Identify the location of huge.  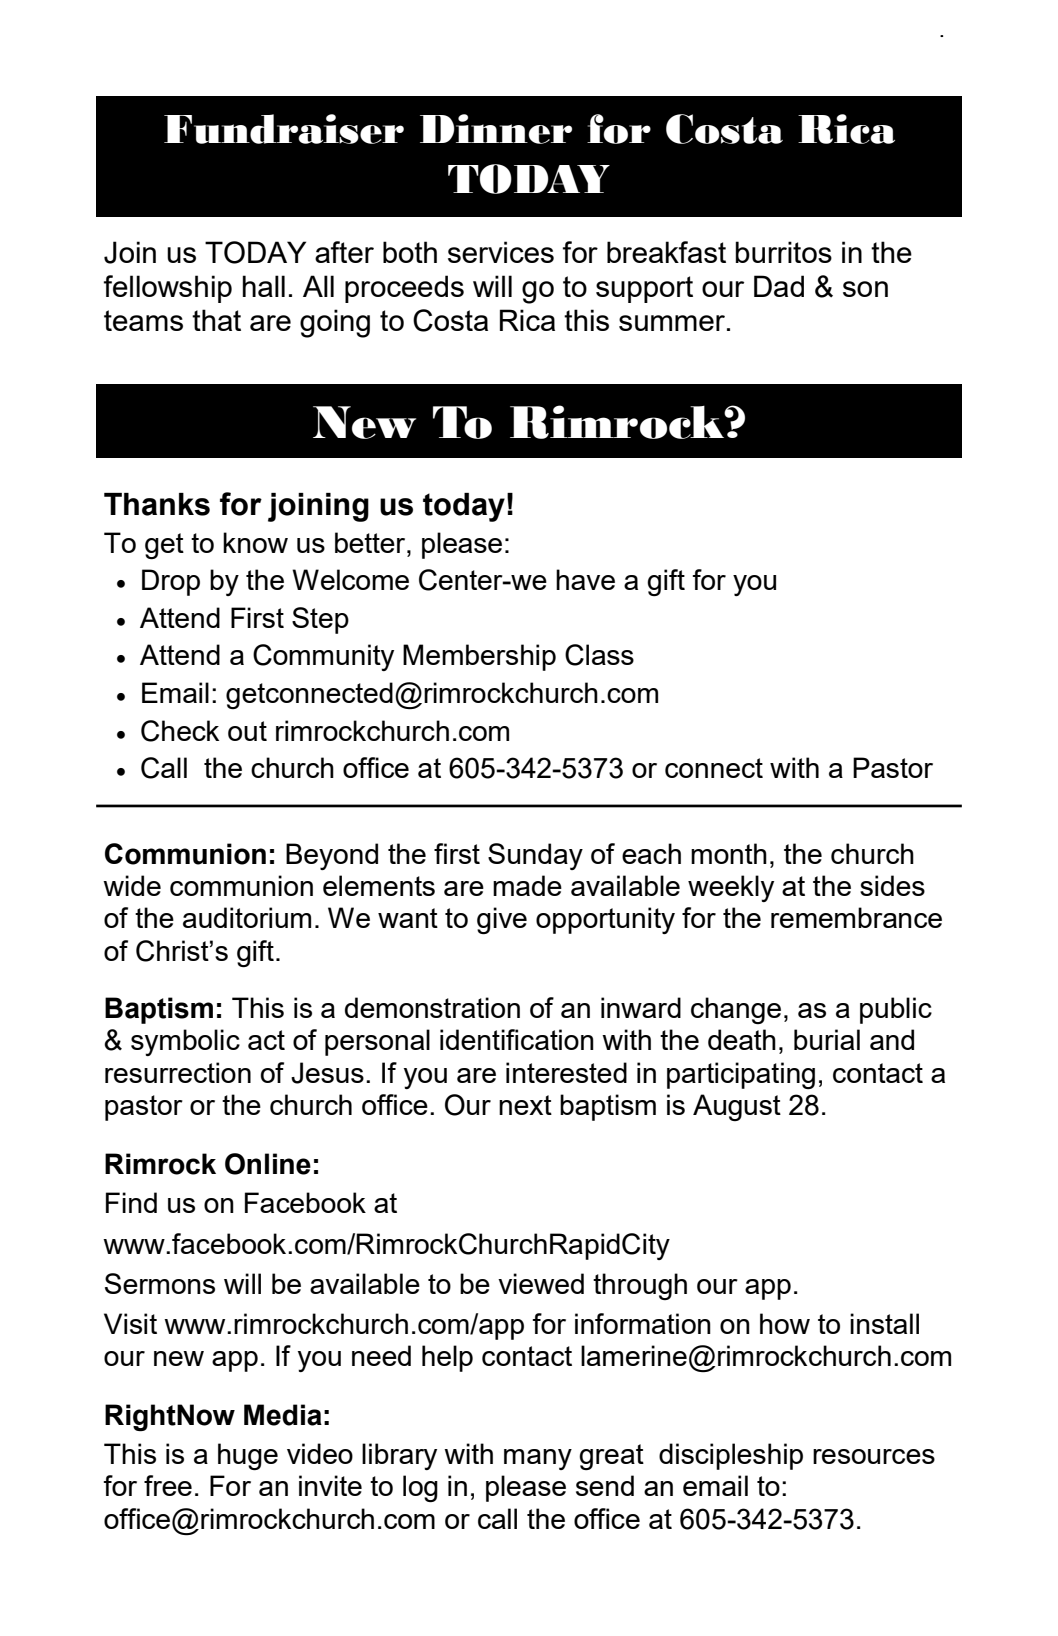
(248, 1456).
